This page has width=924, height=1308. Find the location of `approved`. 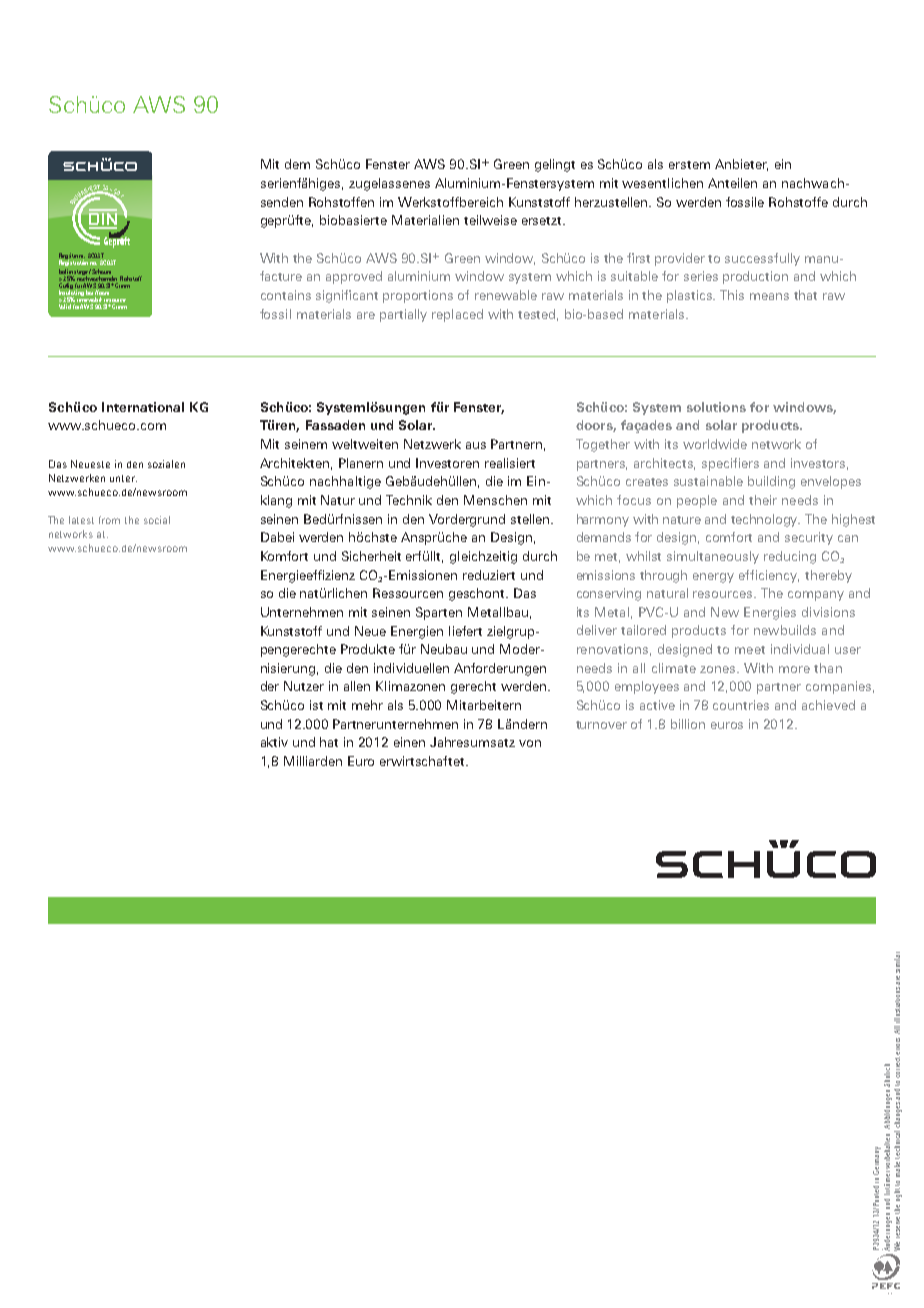

approved is located at coordinates (354, 277).
